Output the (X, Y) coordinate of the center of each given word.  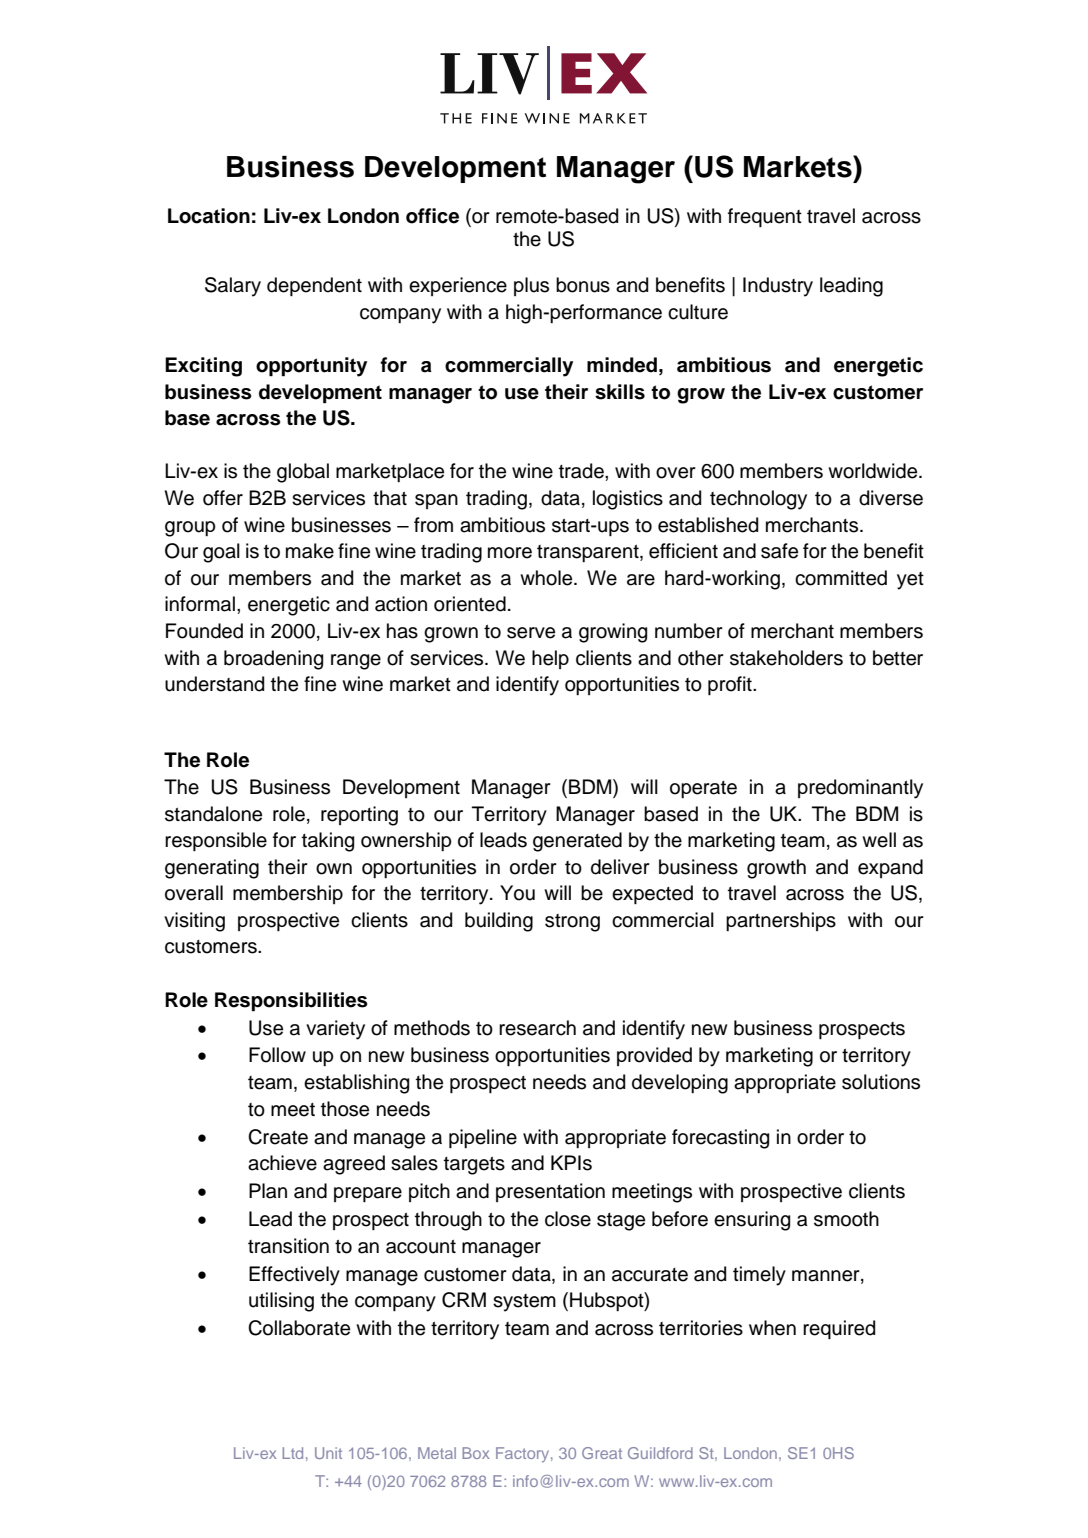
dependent (314, 286)
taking (328, 842)
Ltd (293, 1453)
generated (577, 842)
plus (531, 286)
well (879, 840)
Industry (778, 287)
